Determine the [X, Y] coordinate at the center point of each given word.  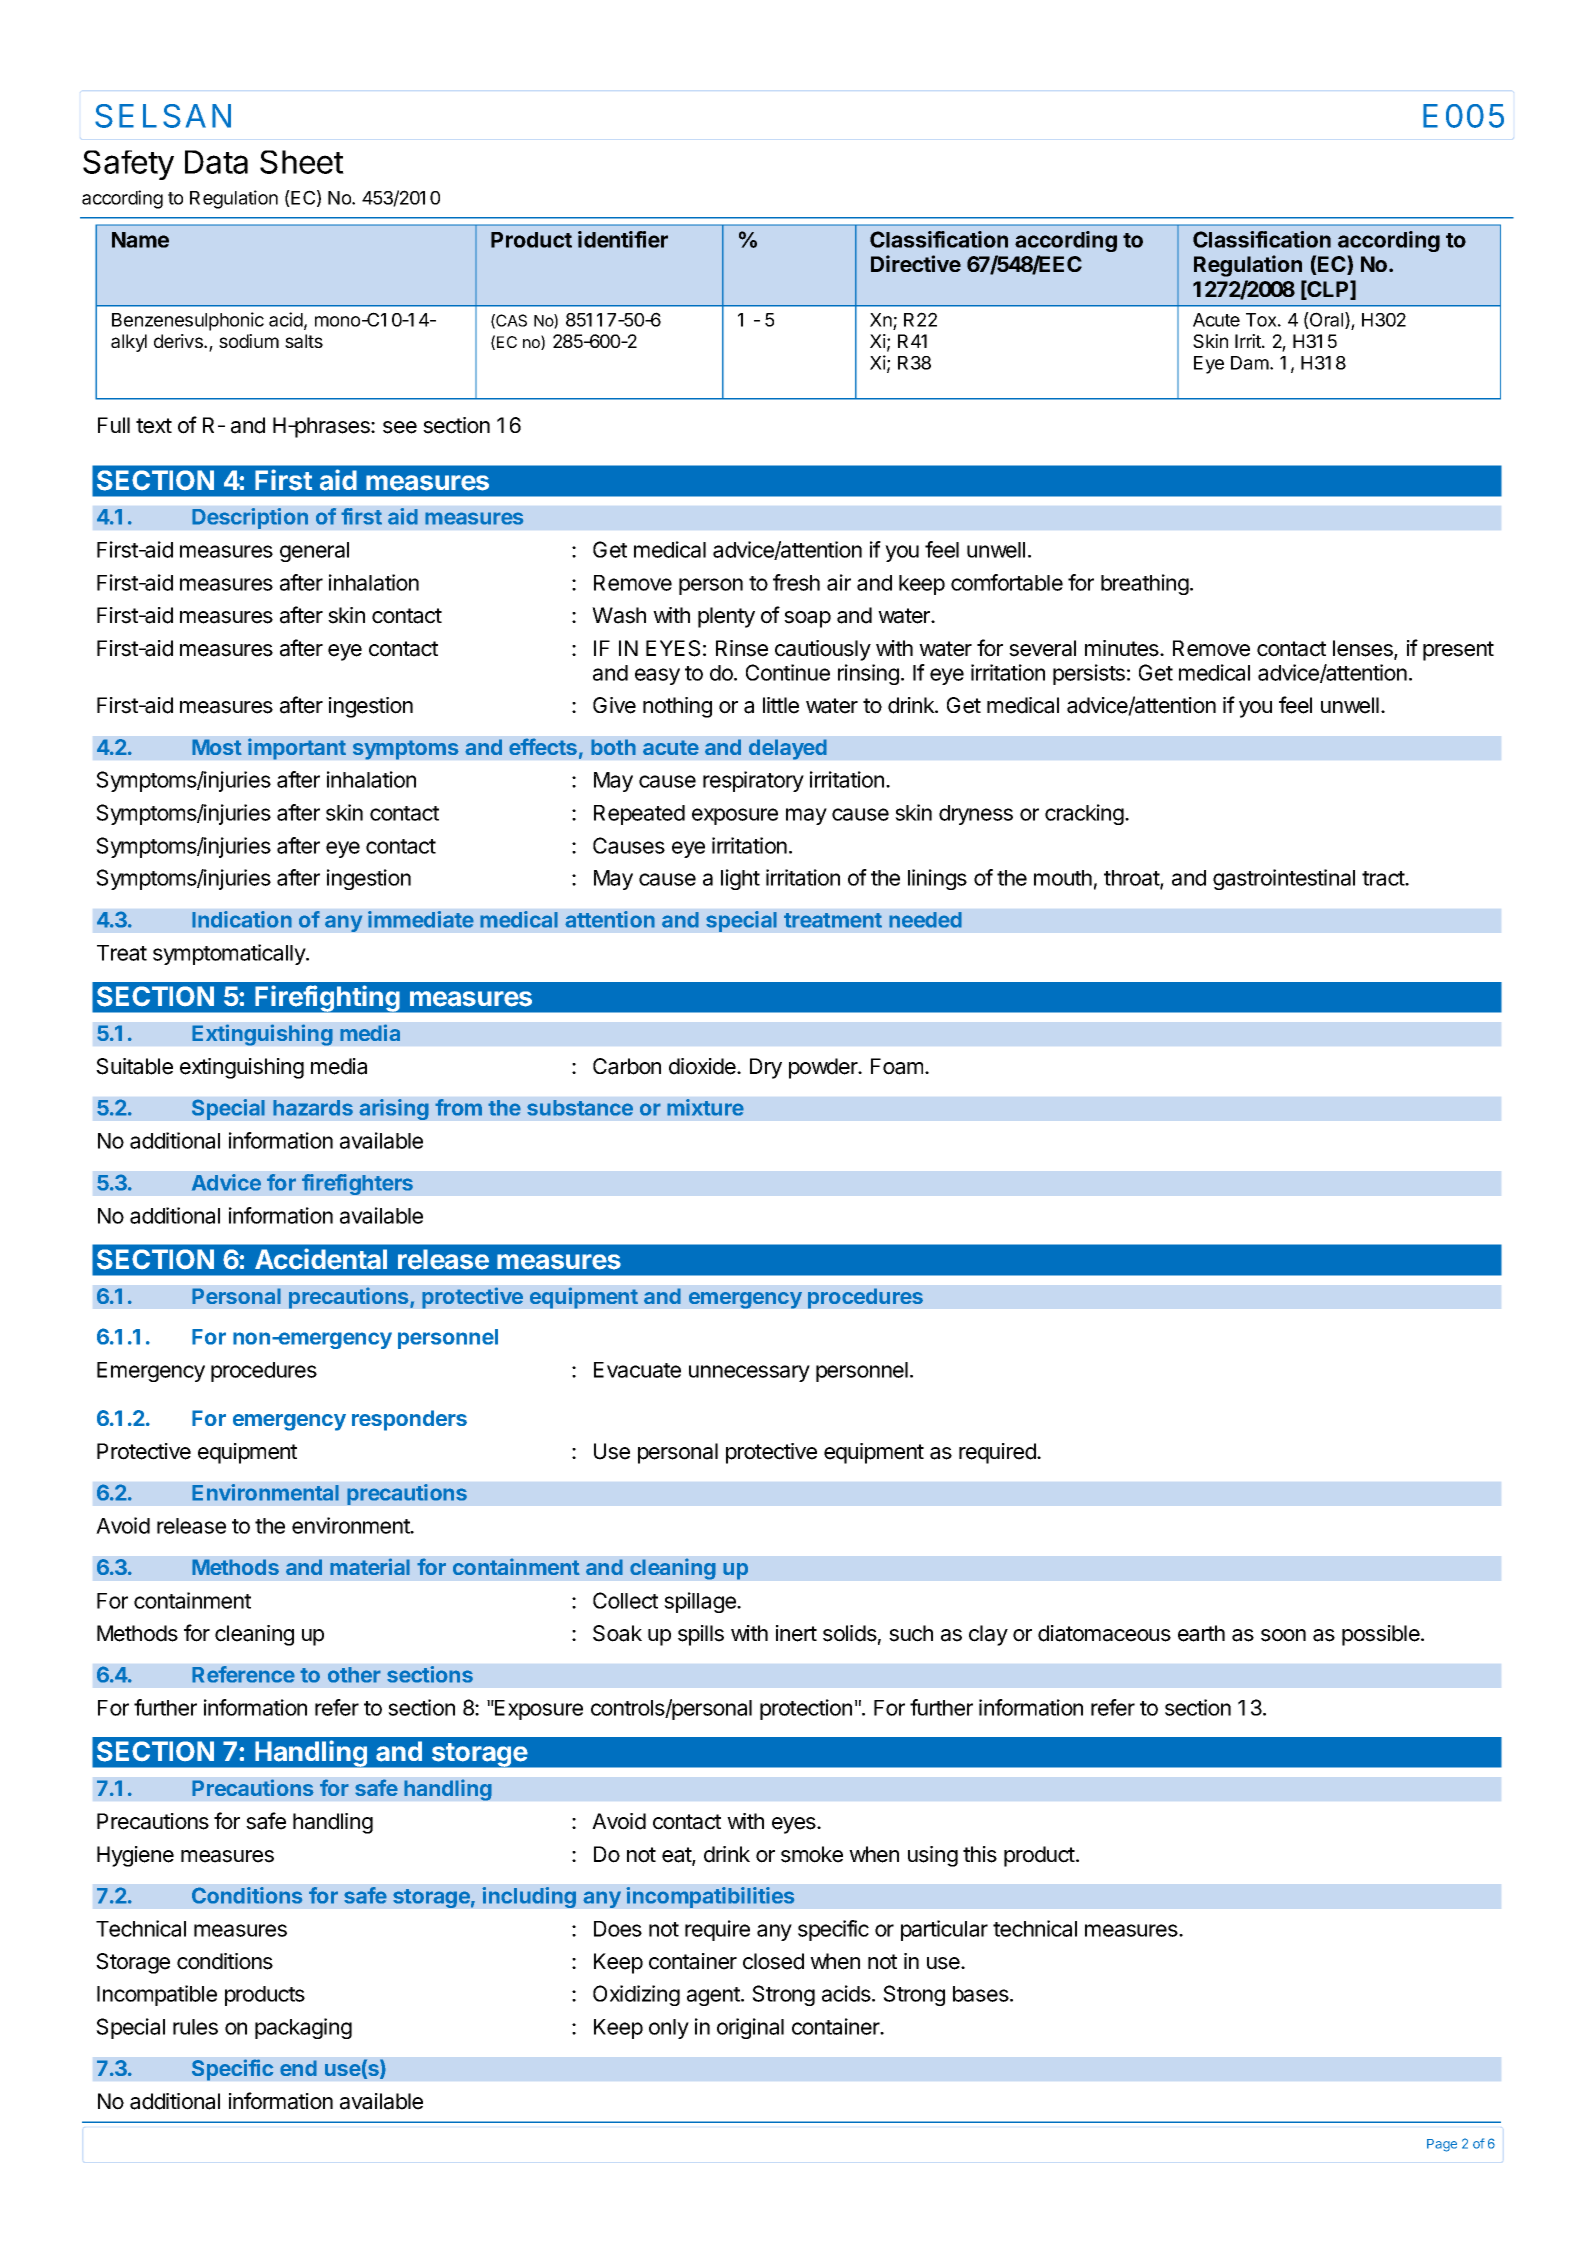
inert [796, 1633]
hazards [313, 1108]
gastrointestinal [1284, 879]
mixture [705, 1107]
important [297, 749]
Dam [1250, 363]
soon [1283, 1635]
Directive [916, 263]
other [354, 1675]
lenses [1364, 649]
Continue [788, 672]
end [298, 2068]
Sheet [302, 162]
